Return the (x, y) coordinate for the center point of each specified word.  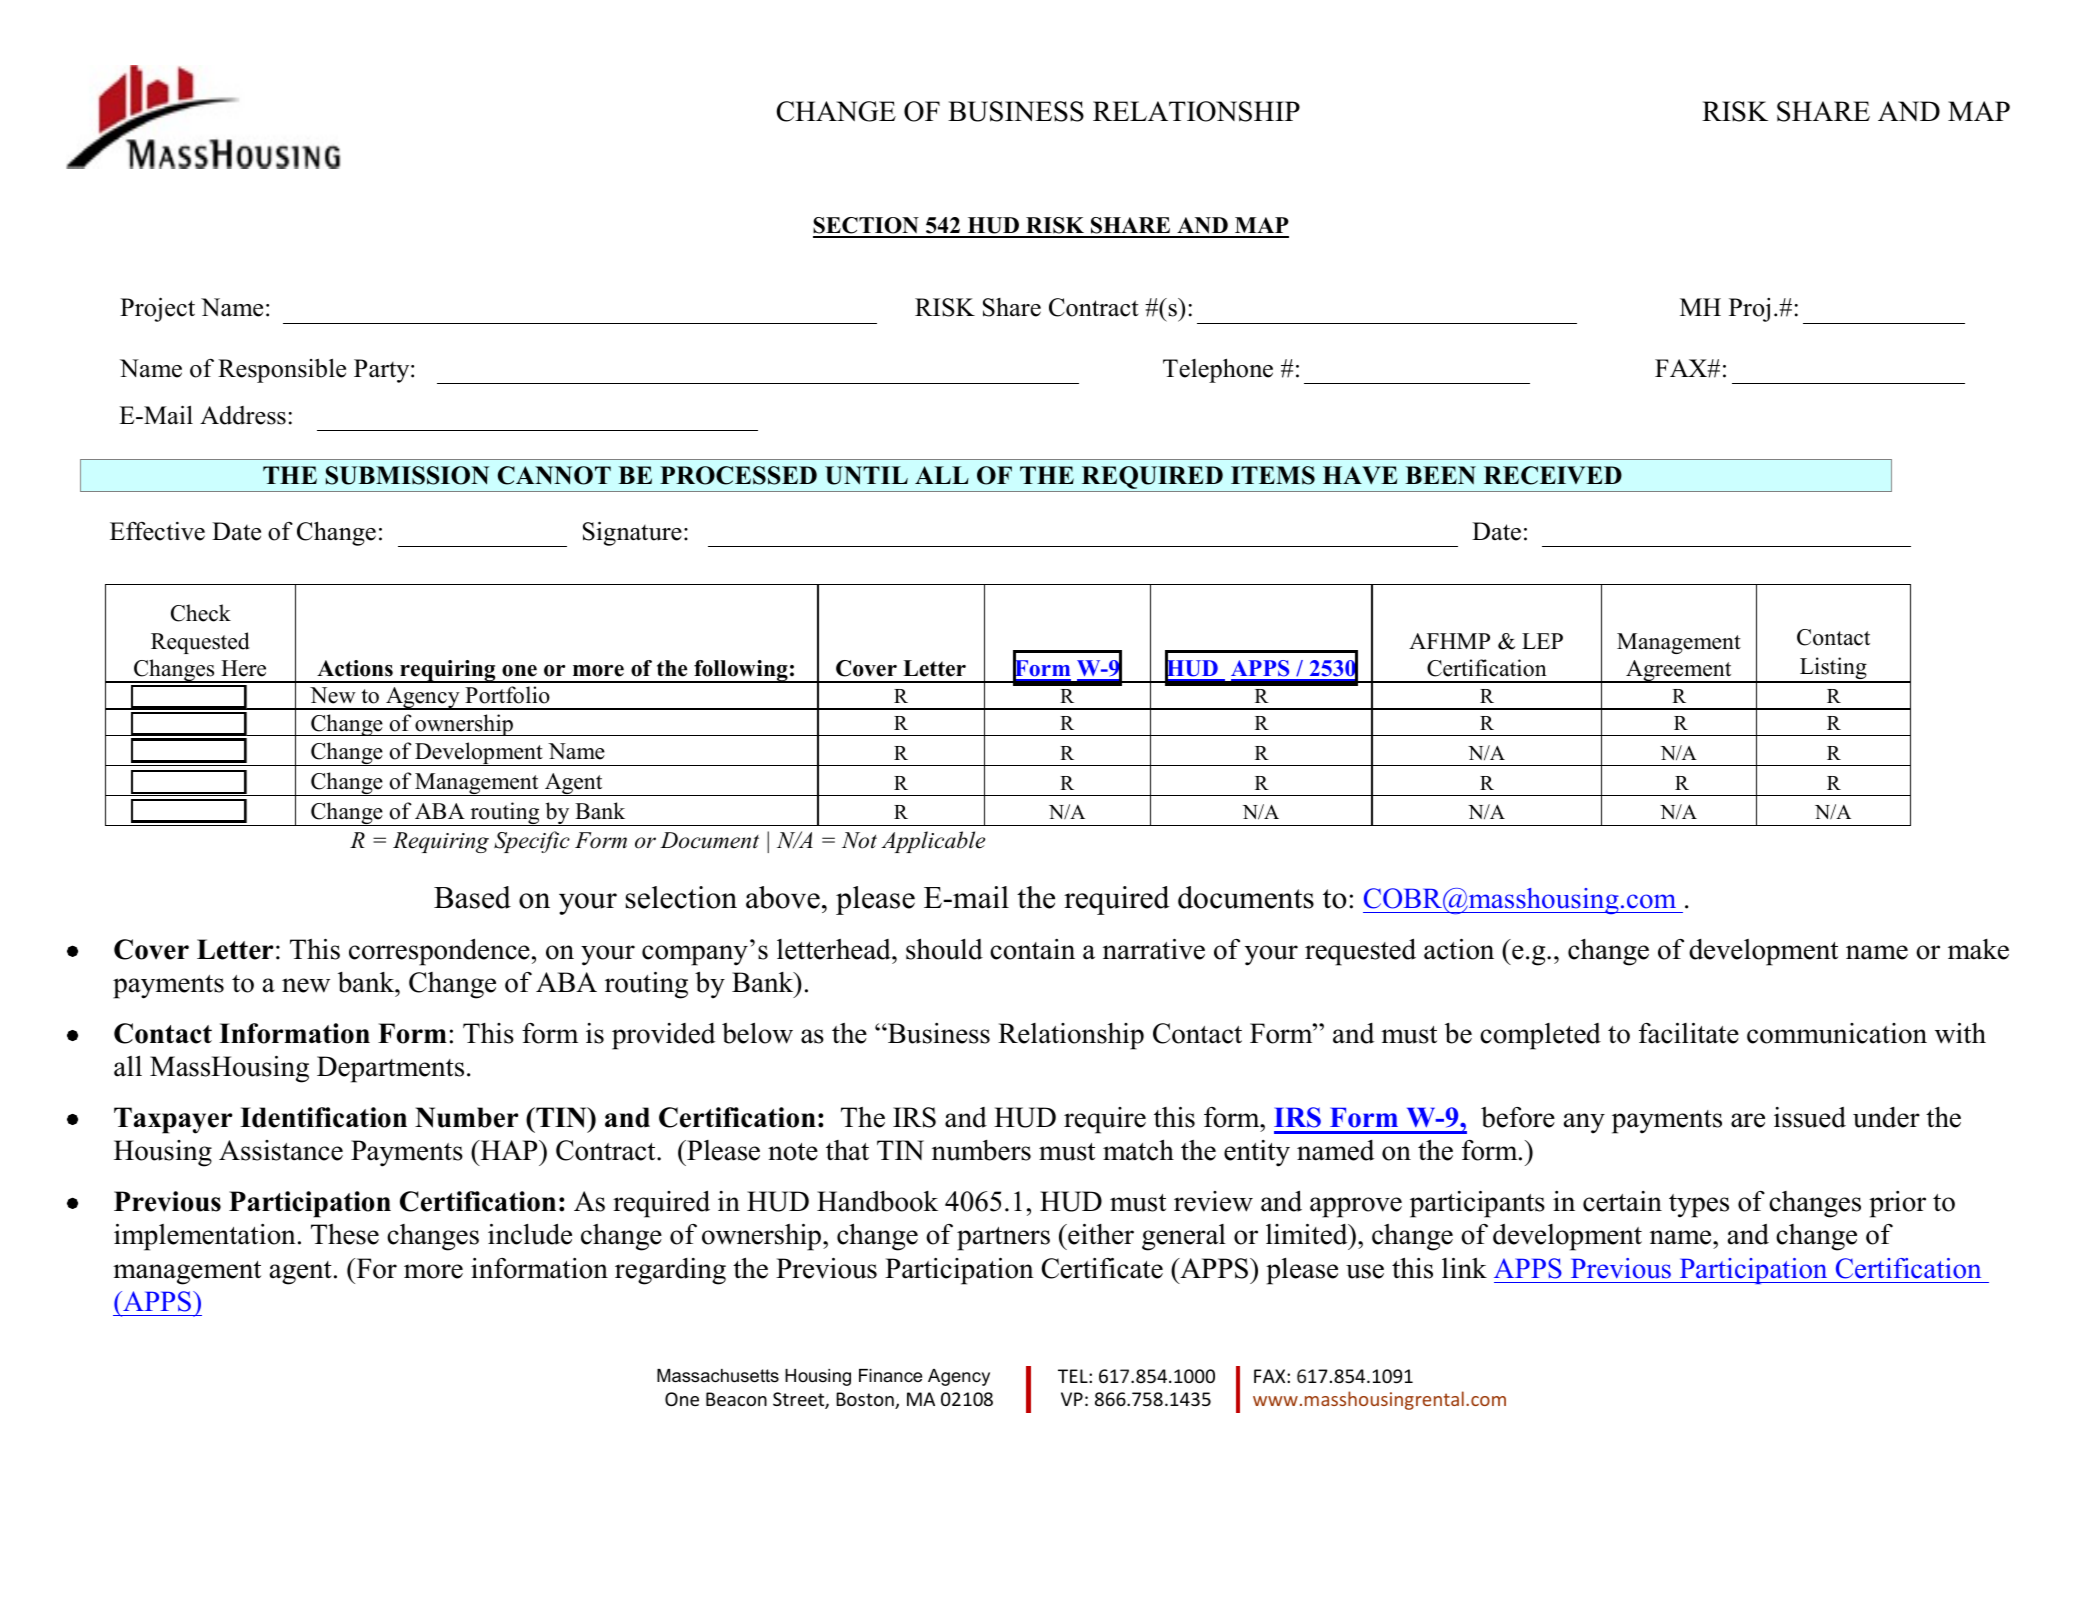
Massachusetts (718, 1376)
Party (383, 371)
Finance (890, 1375)
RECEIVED (1553, 475)
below (757, 1033)
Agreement (1679, 671)
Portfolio (507, 695)
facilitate (1689, 1033)
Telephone (1218, 370)
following (741, 671)
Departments (390, 1069)
